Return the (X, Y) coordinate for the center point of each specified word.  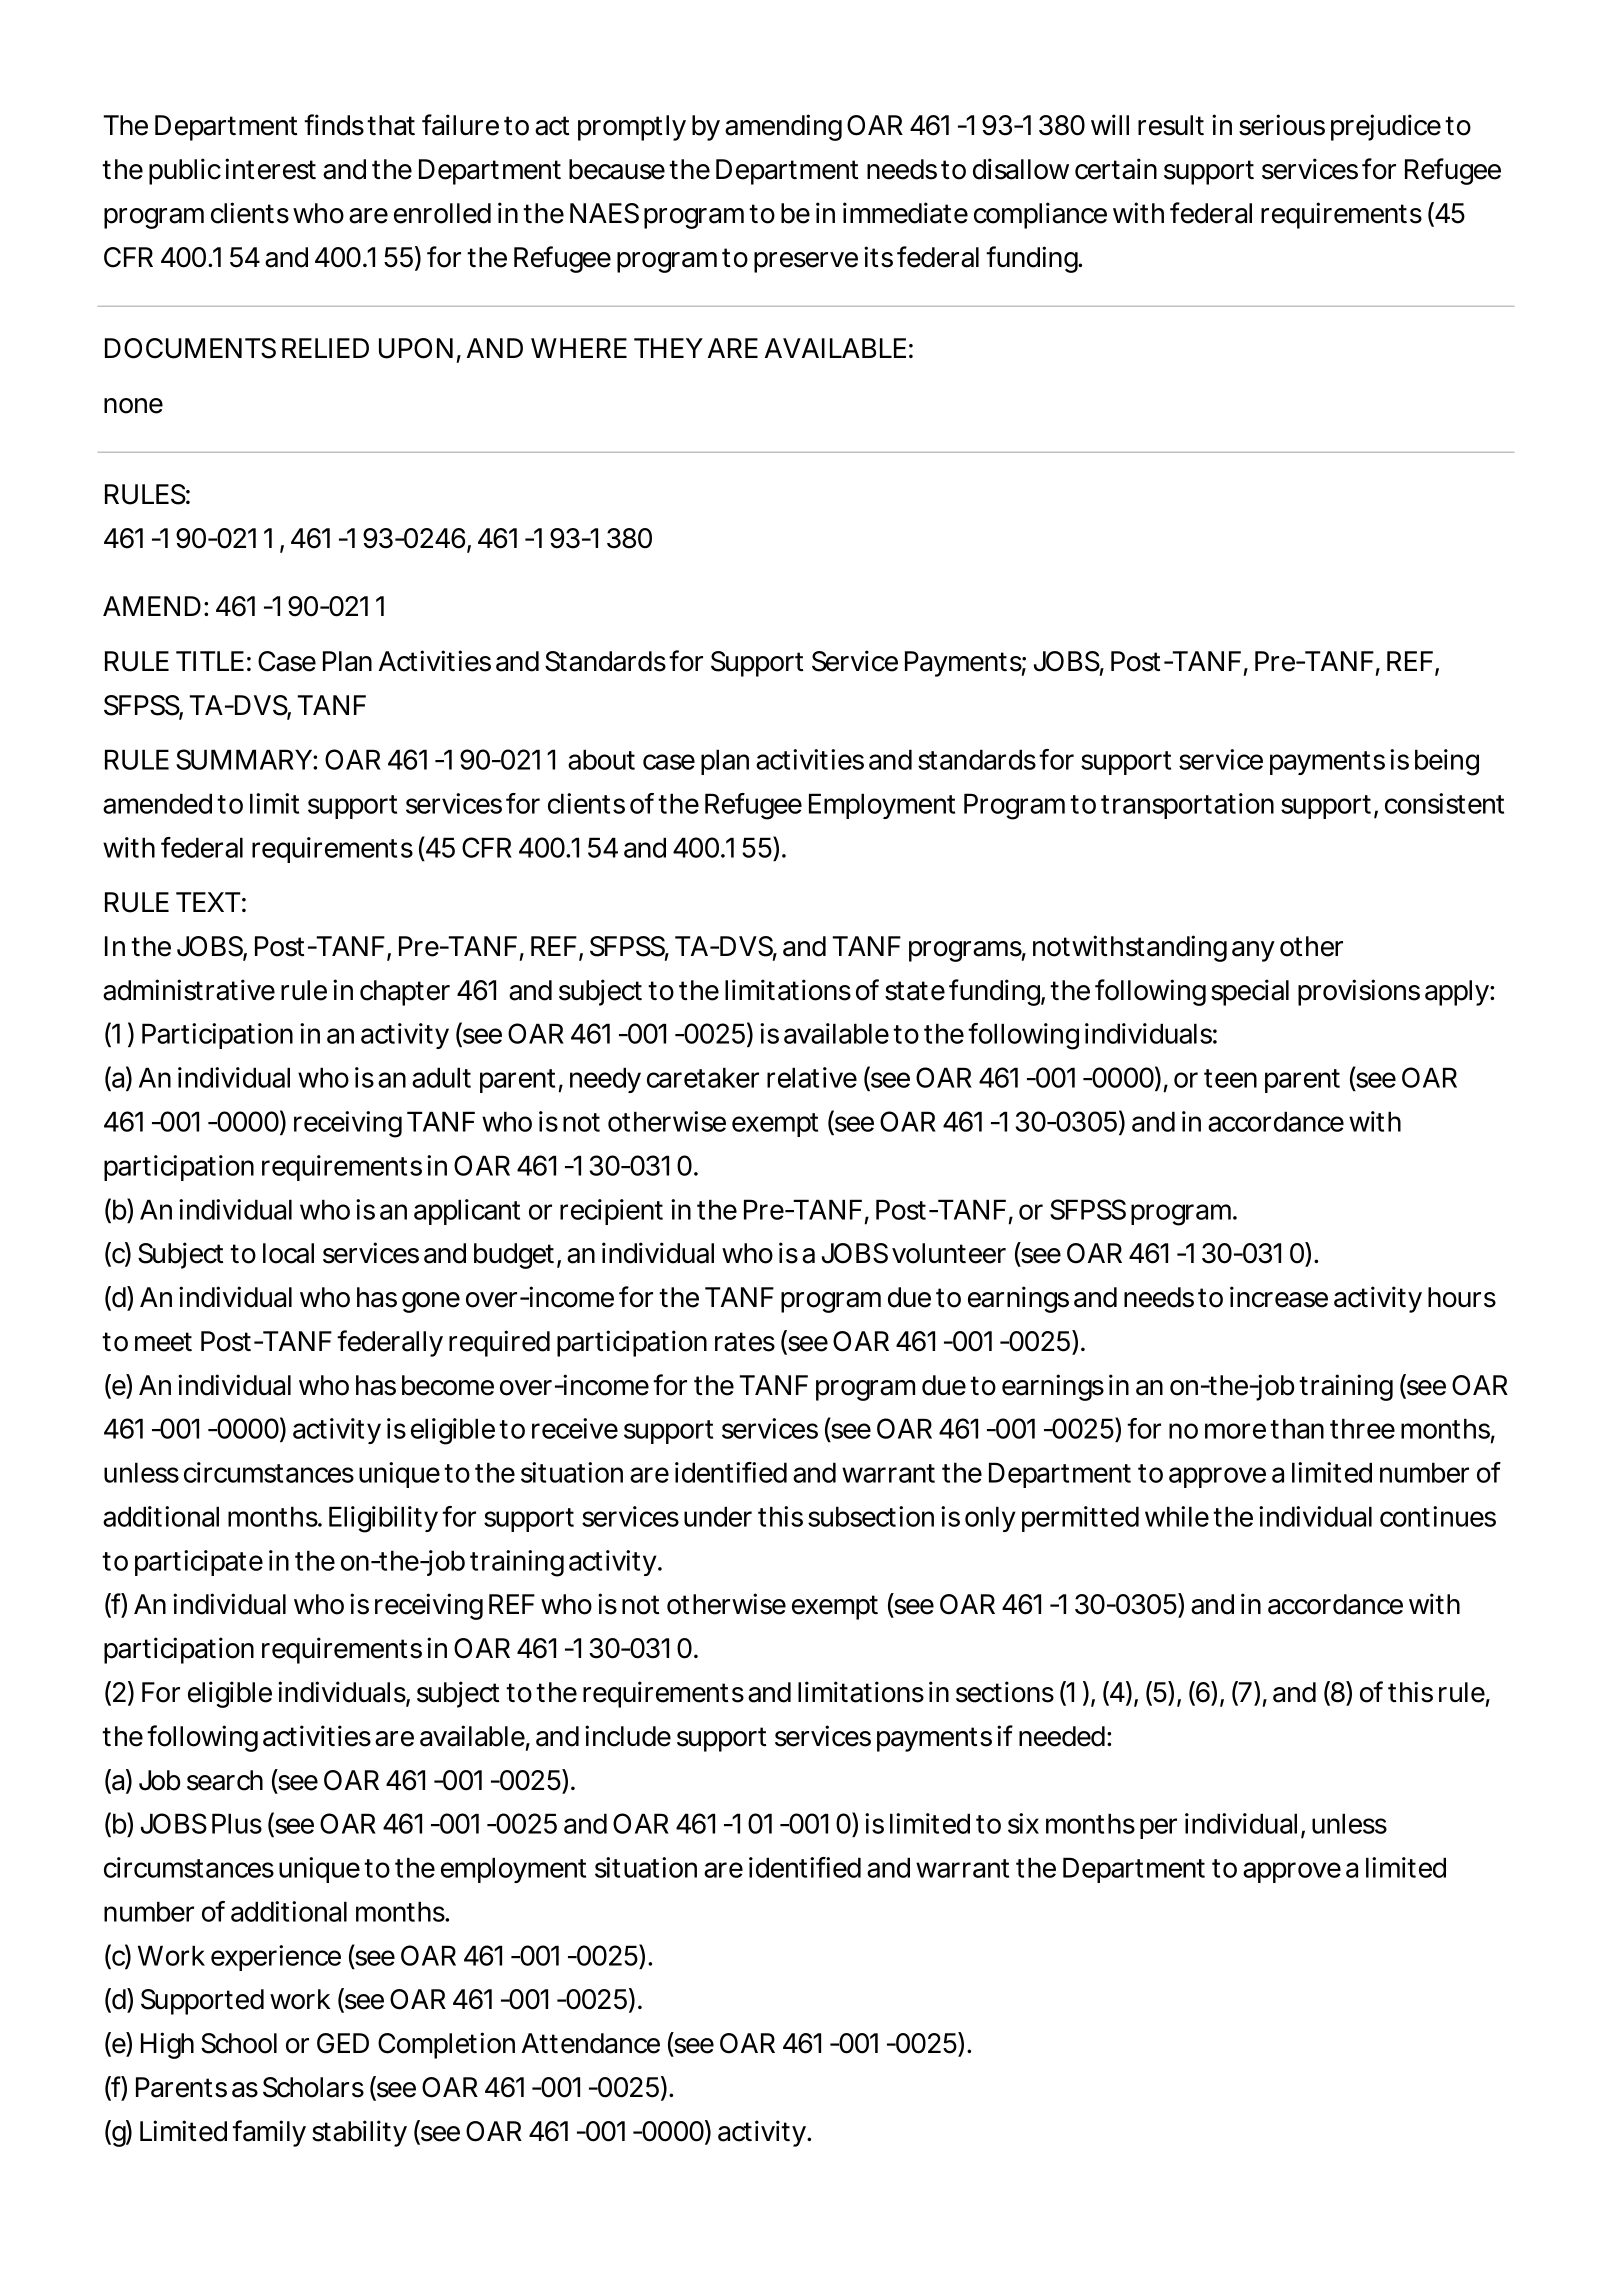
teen (1230, 1078)
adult (441, 1077)
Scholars (313, 2087)
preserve (806, 262)
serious (1282, 125)
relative (812, 1077)
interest (270, 169)
